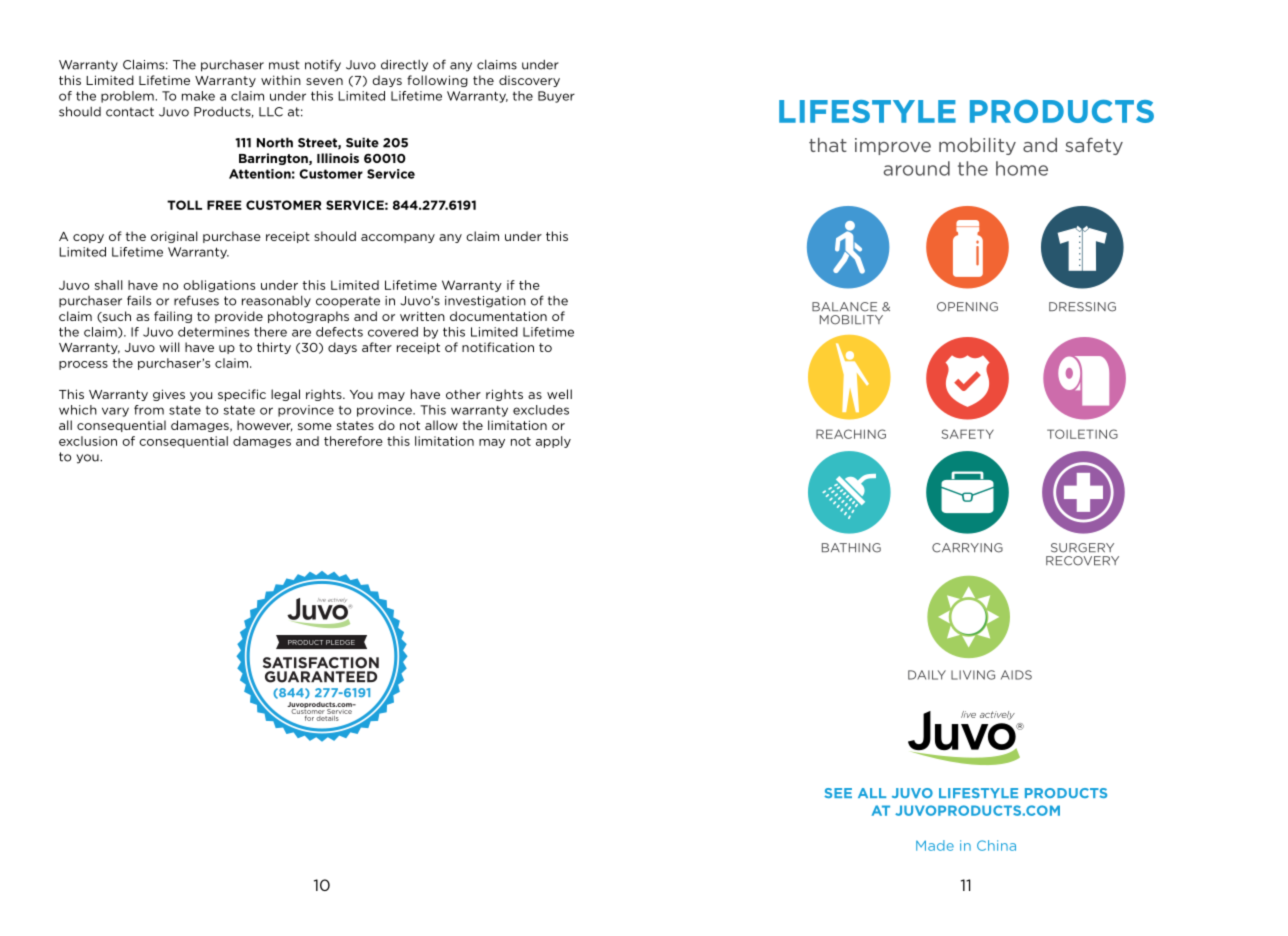 The image size is (1288, 936). What do you see at coordinates (973, 675) in the screenshot?
I see `LIVING` at bounding box center [973, 675].
